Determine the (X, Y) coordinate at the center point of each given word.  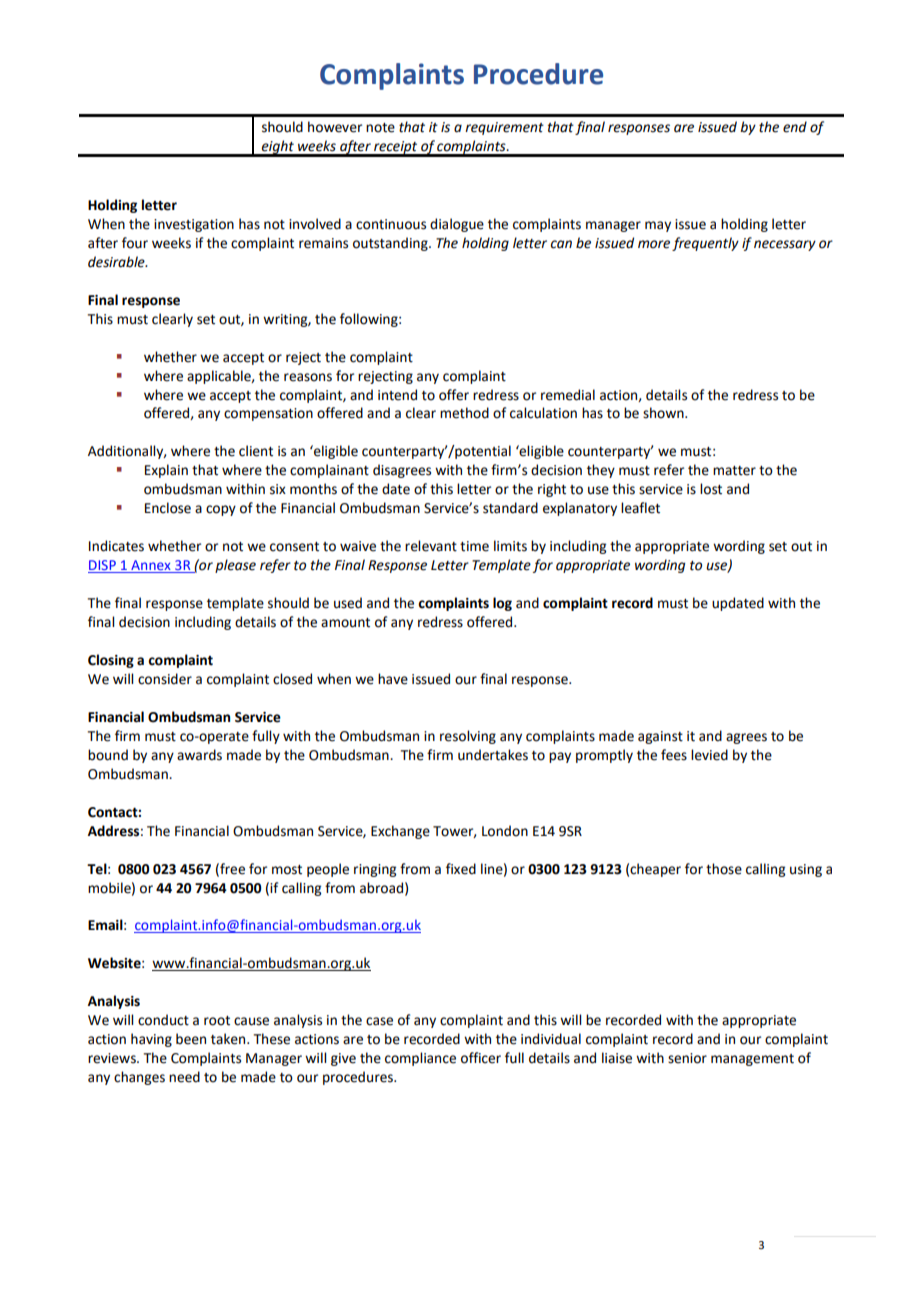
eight (278, 148)
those (724, 869)
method (464, 413)
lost (711, 489)
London (505, 831)
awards (199, 755)
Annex (151, 566)
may (658, 226)
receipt (396, 148)
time (474, 546)
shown (664, 413)
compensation (268, 414)
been (191, 1039)
